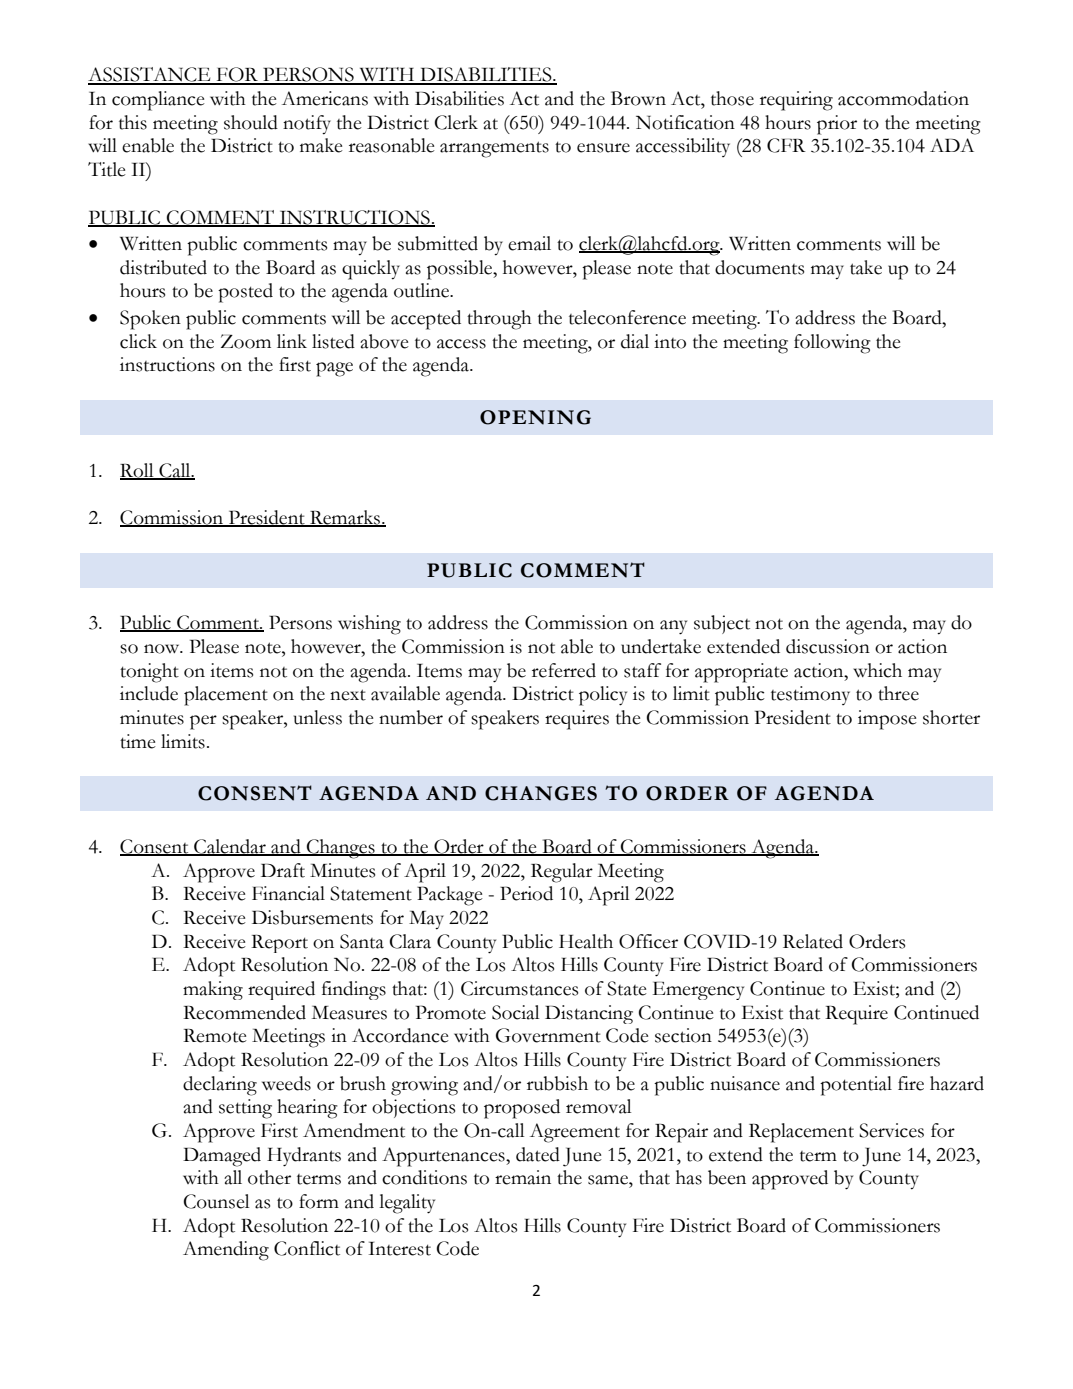 The width and height of the page is (1073, 1389). I want to click on which, so click(877, 670).
